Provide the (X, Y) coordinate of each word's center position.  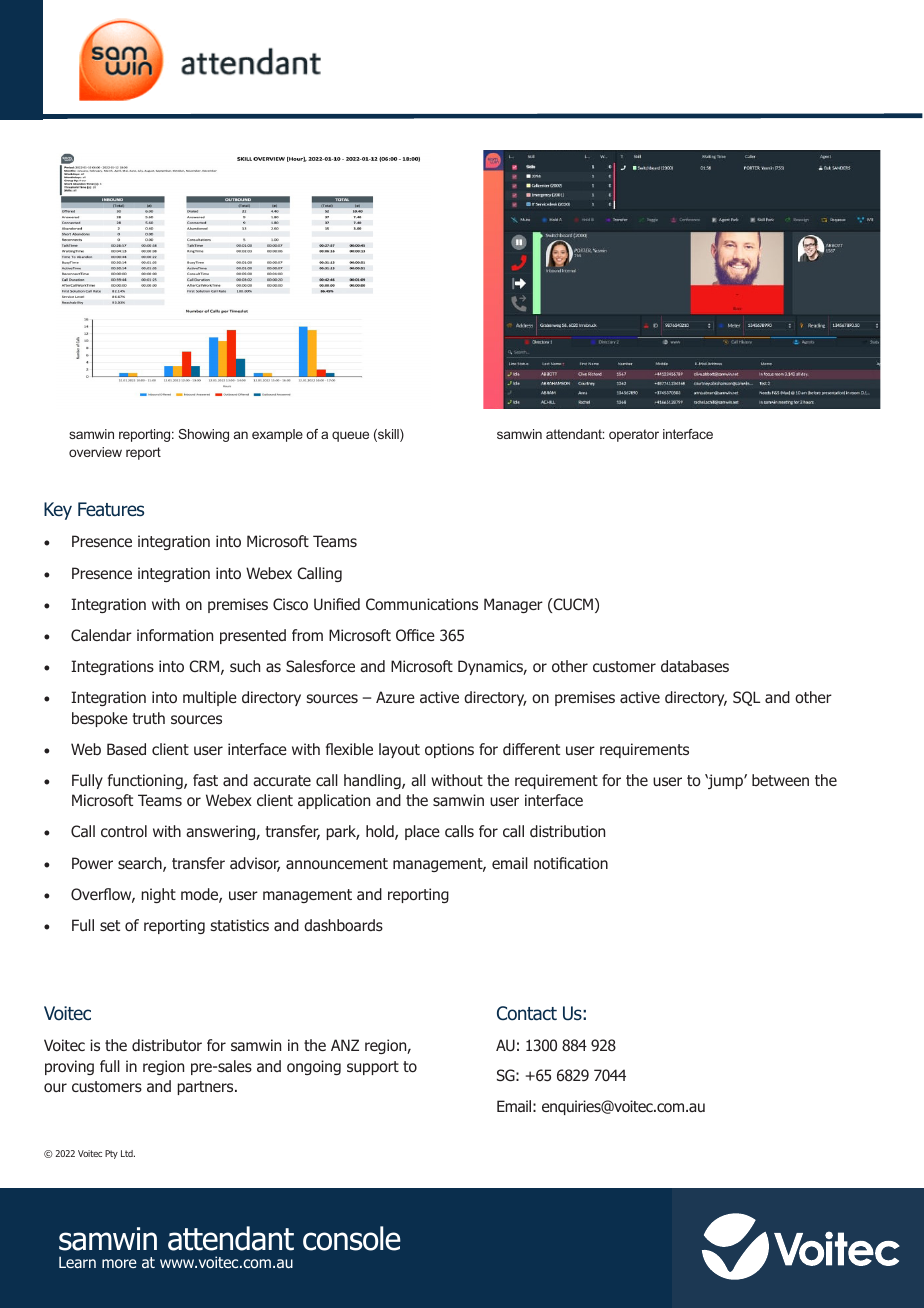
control (124, 831)
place (422, 832)
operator (634, 435)
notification (571, 863)
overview (95, 452)
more (119, 1263)
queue (350, 436)
